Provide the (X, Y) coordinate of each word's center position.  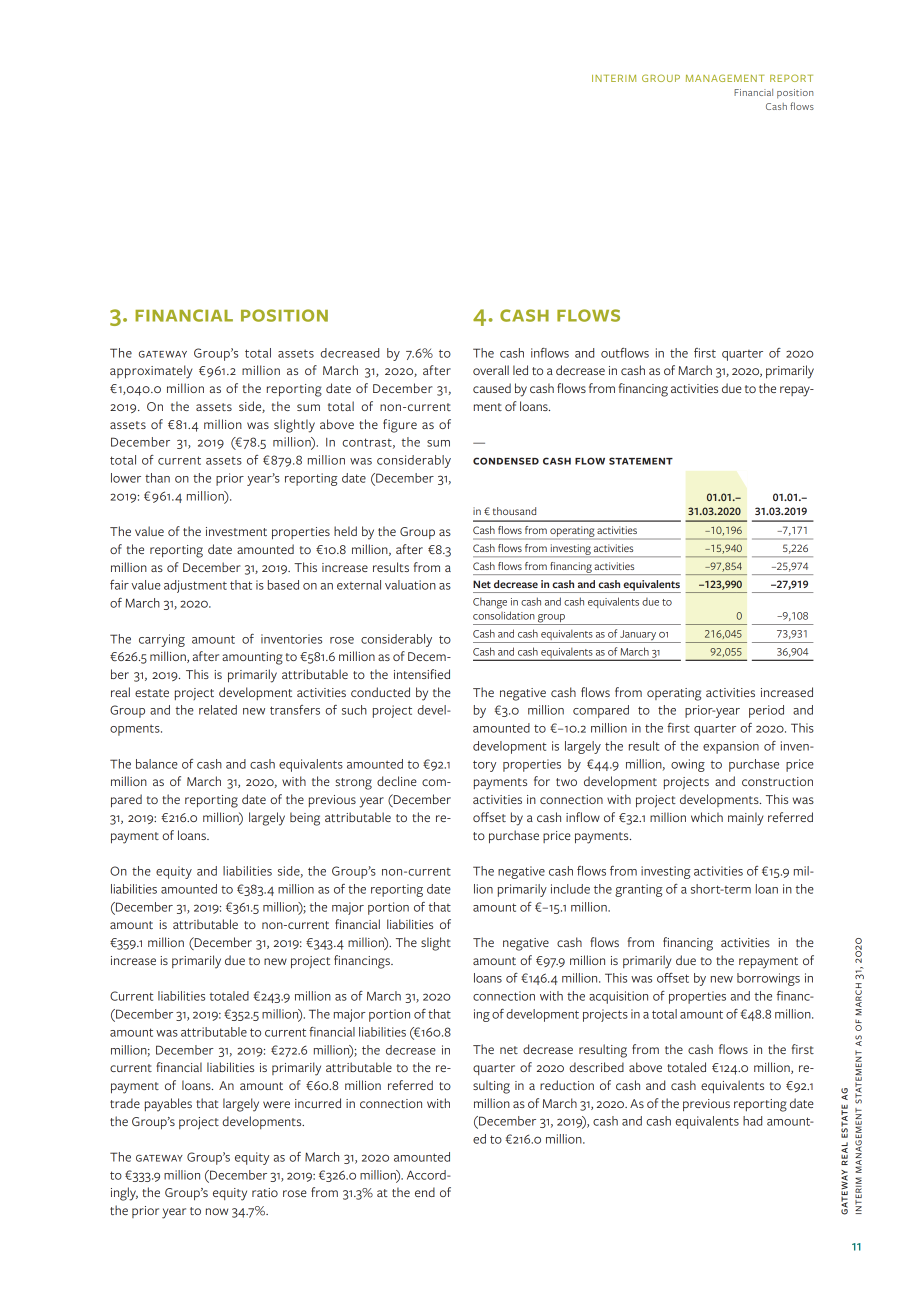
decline (397, 781)
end (425, 1192)
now (217, 1211)
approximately (151, 372)
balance (157, 764)
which (707, 817)
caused (492, 388)
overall (491, 370)
